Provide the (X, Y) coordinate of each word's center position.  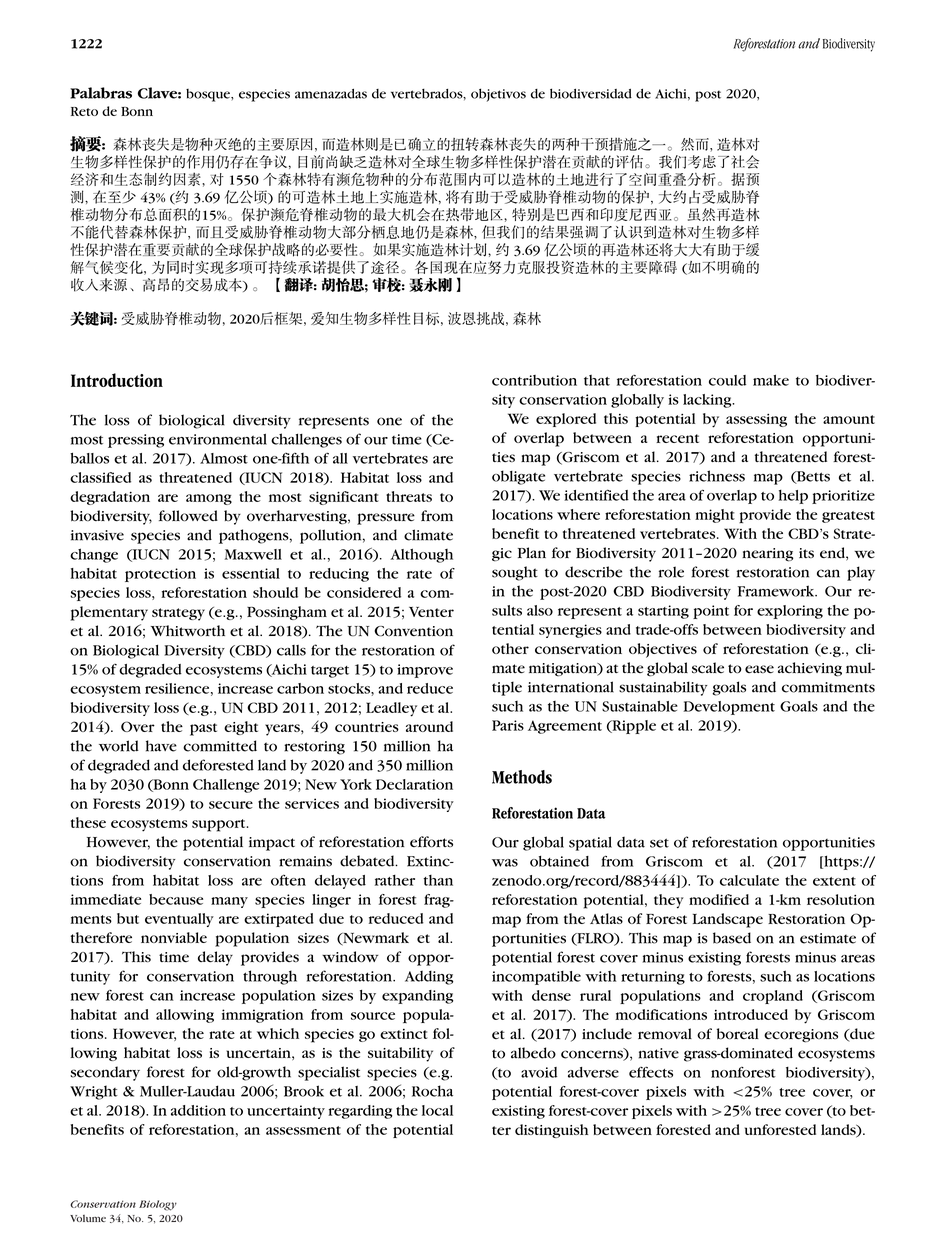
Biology (158, 1205)
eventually (179, 920)
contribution (534, 380)
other (510, 648)
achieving (810, 669)
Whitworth (188, 631)
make (771, 380)
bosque (209, 95)
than (438, 880)
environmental (218, 439)
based (732, 938)
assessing (756, 420)
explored (566, 420)
